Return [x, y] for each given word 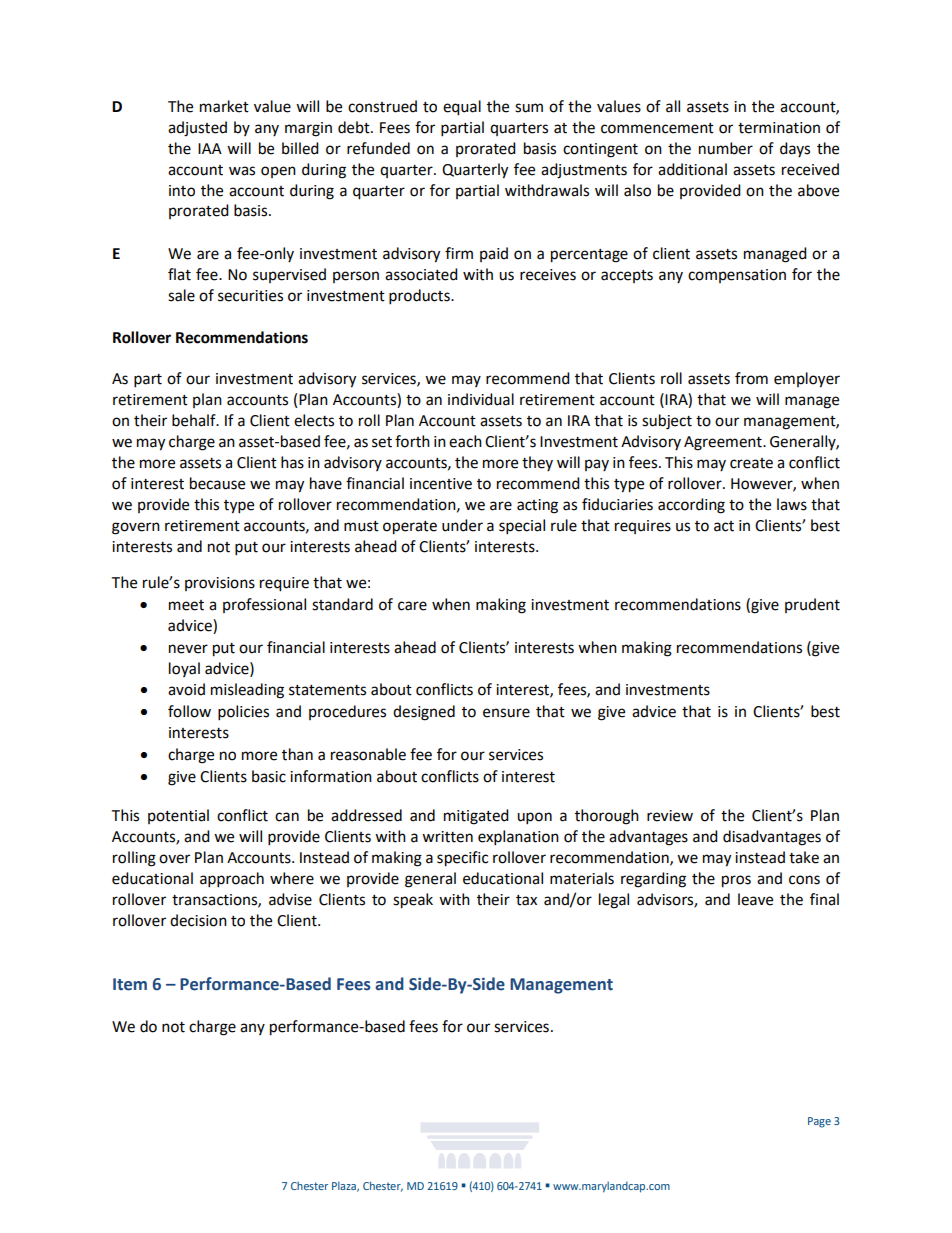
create [751, 463]
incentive [441, 484]
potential [178, 816]
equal [462, 108]
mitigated [476, 817]
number [726, 148]
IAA [210, 148]
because [217, 483]
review [670, 816]
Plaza [345, 1186]
